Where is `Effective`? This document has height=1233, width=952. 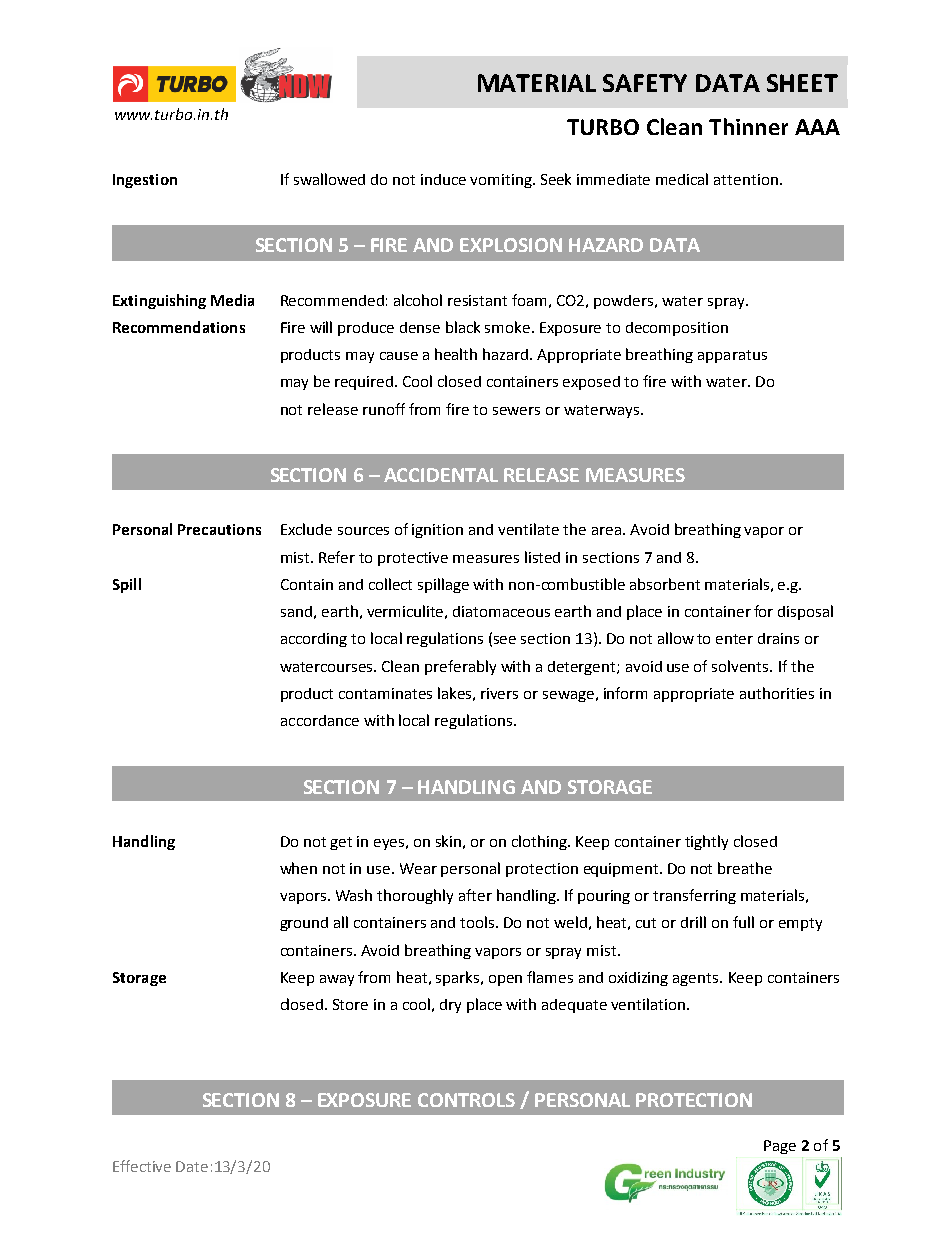 Effective is located at coordinates (142, 1166).
